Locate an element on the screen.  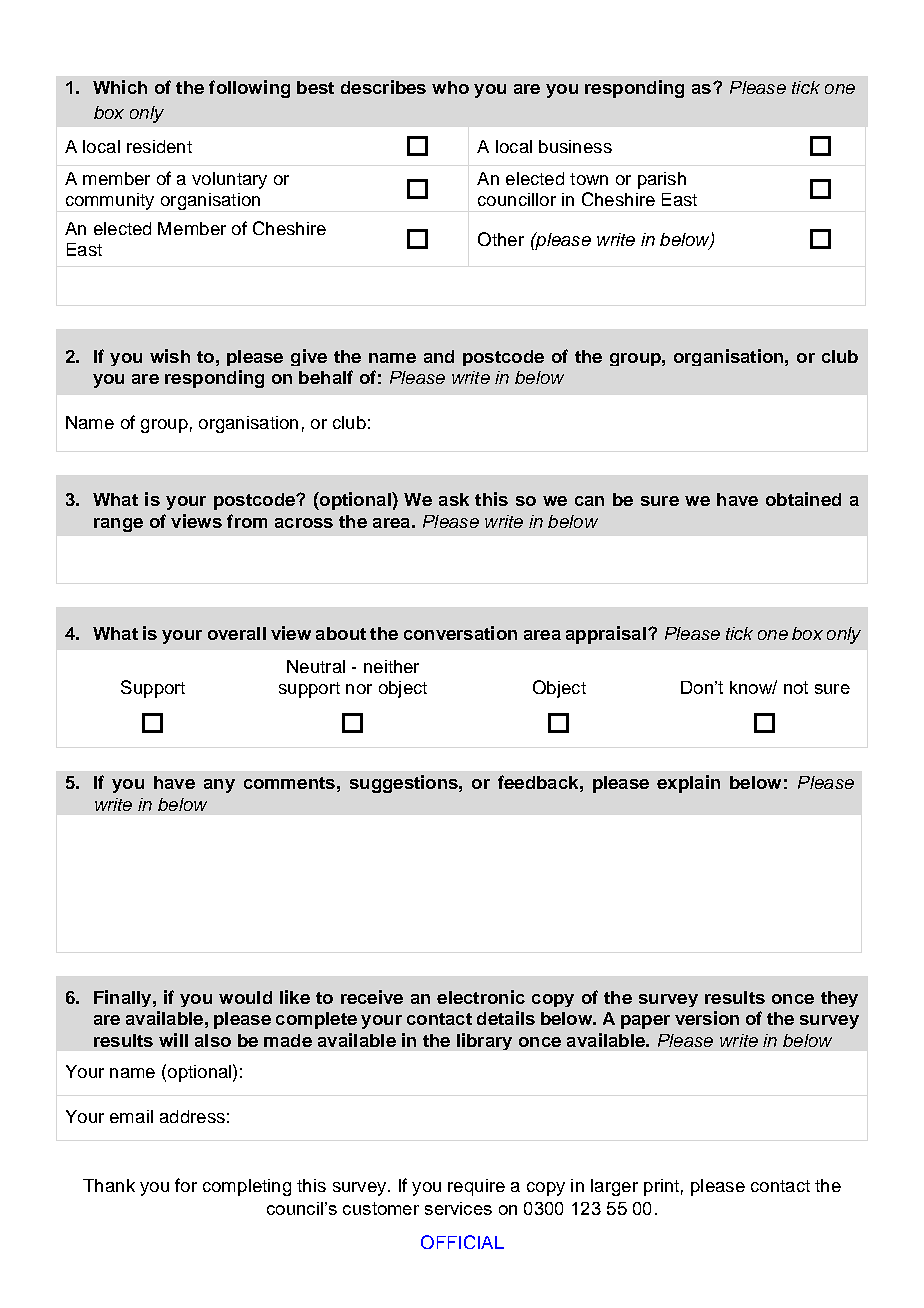
resident is located at coordinates (159, 146).
